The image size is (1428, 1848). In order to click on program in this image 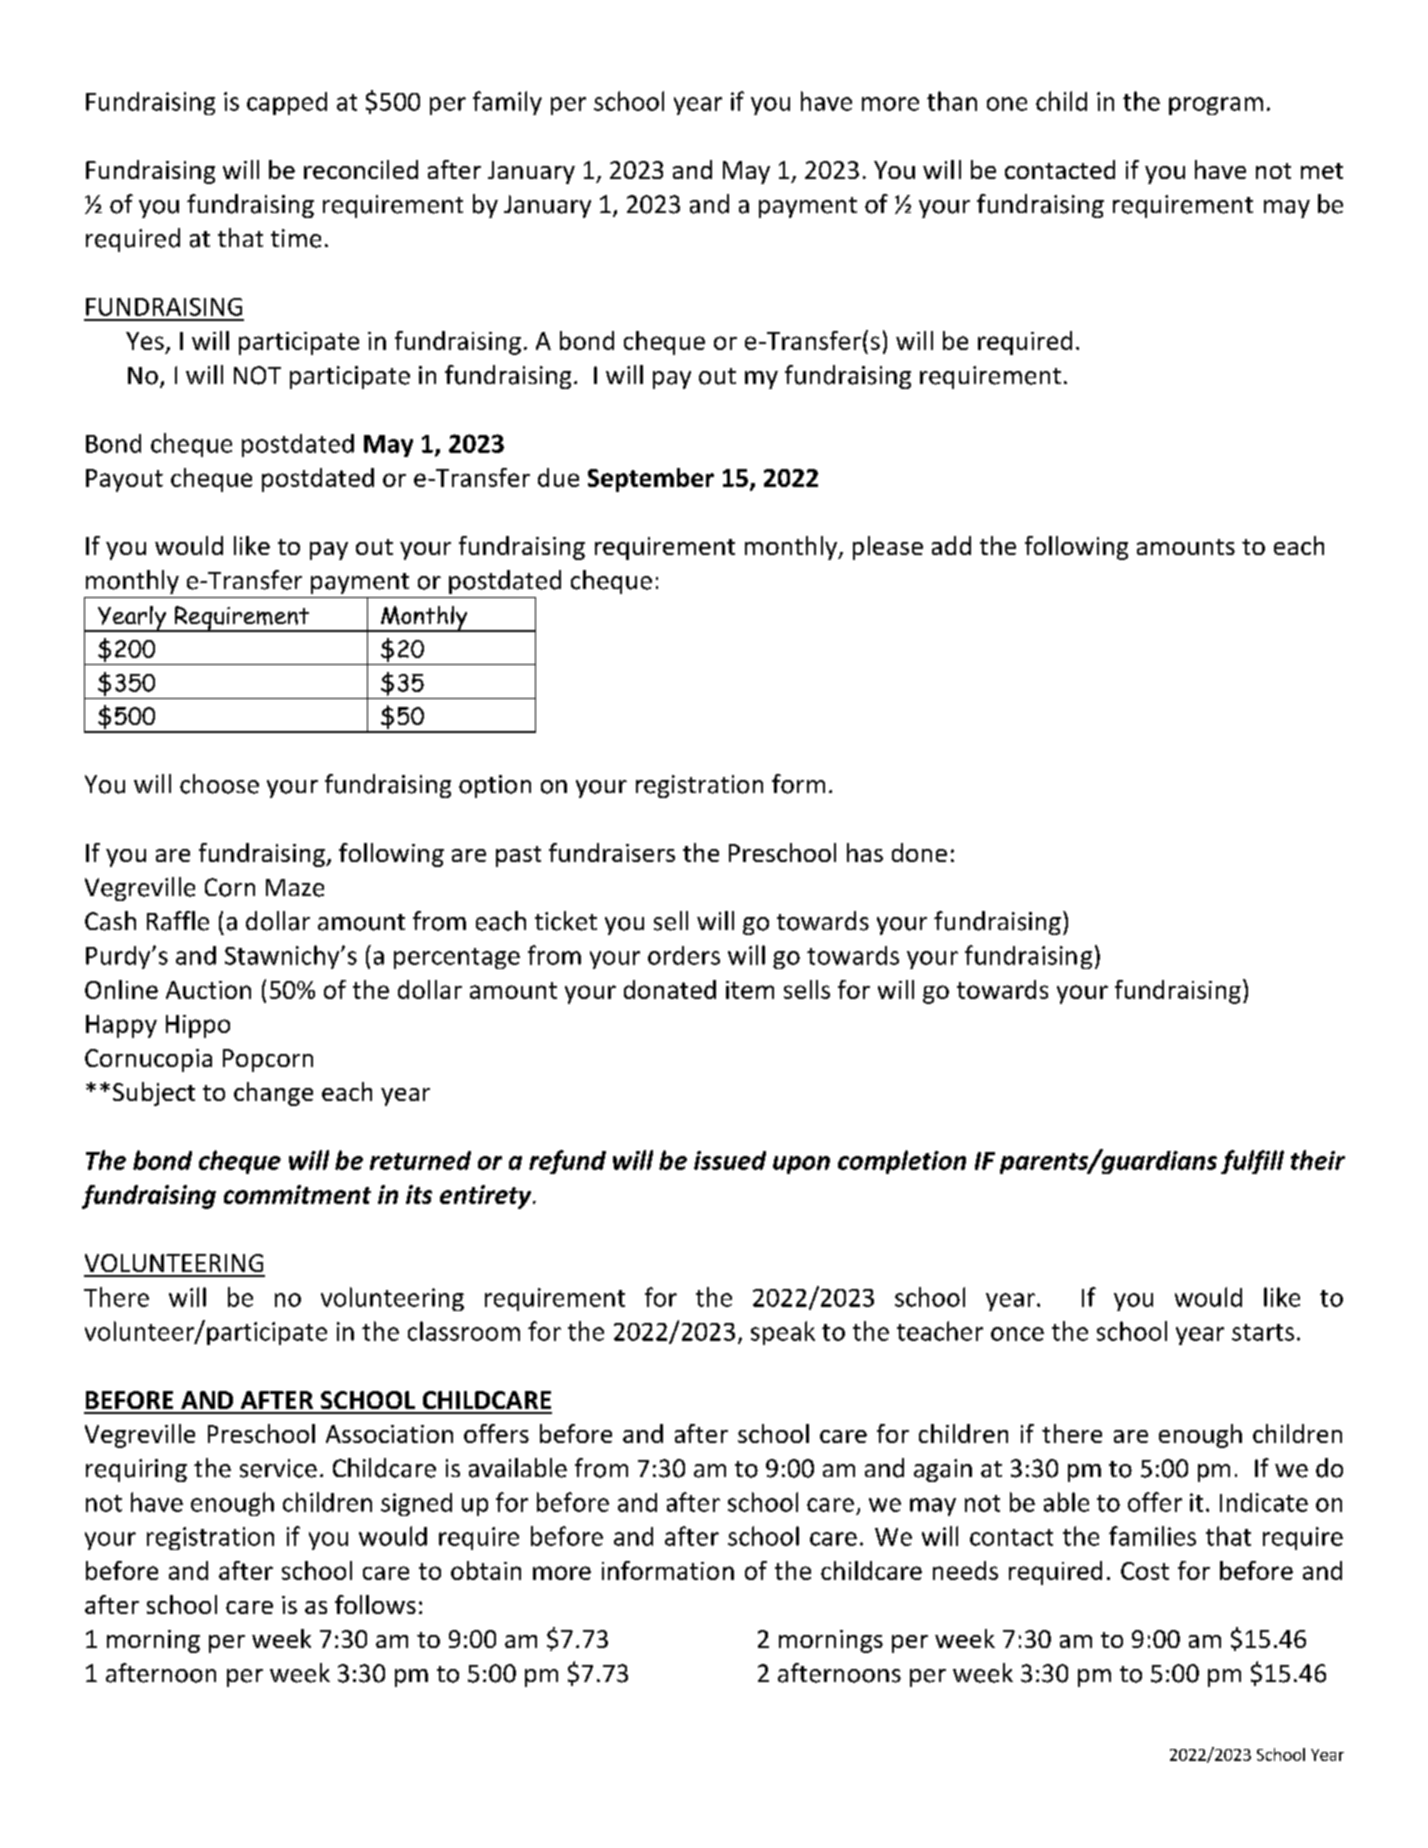, I will do `click(1216, 106)`.
